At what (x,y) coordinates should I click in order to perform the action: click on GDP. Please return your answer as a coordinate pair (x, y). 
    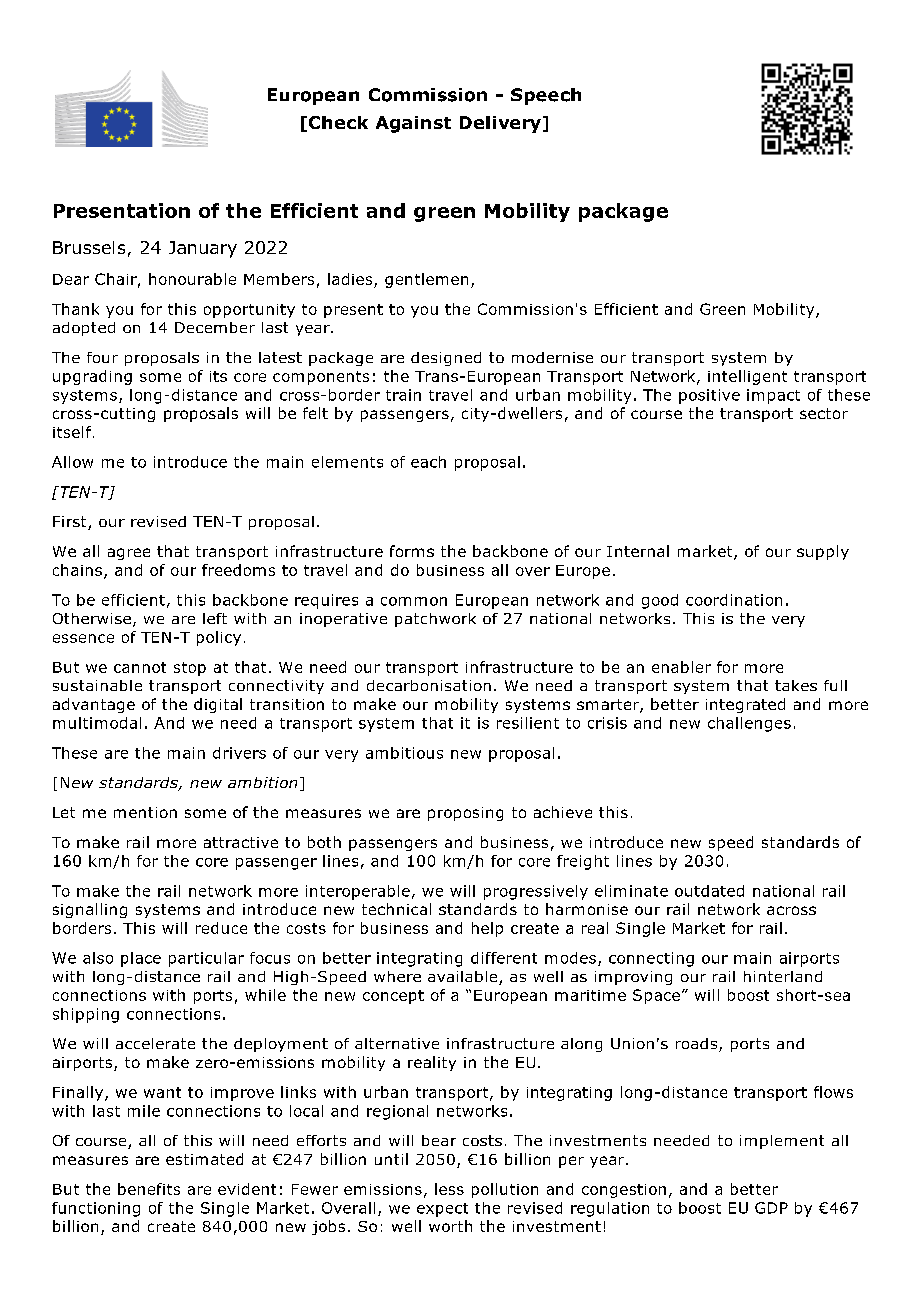
    Looking at the image, I should click on (771, 1208).
